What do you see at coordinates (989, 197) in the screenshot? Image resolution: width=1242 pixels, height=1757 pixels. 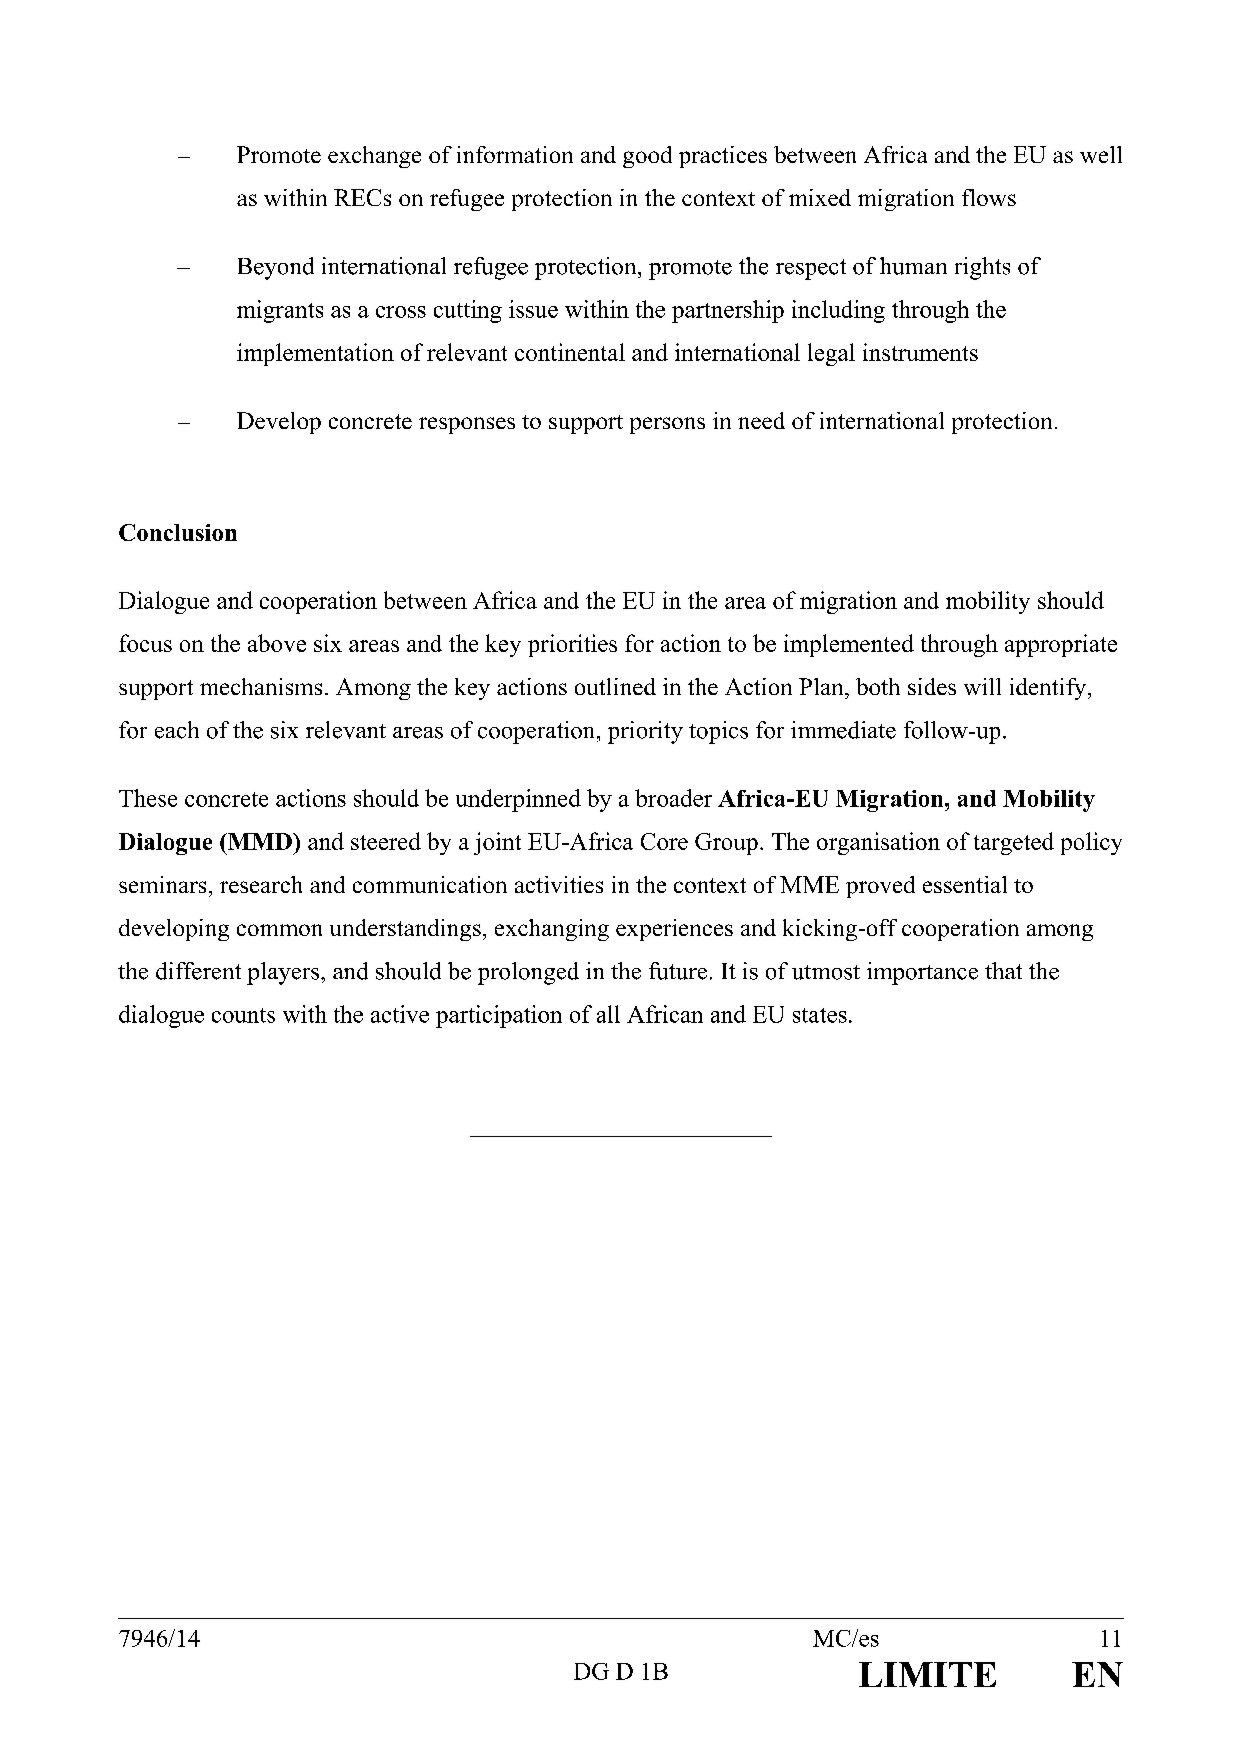 I see `flows` at bounding box center [989, 197].
